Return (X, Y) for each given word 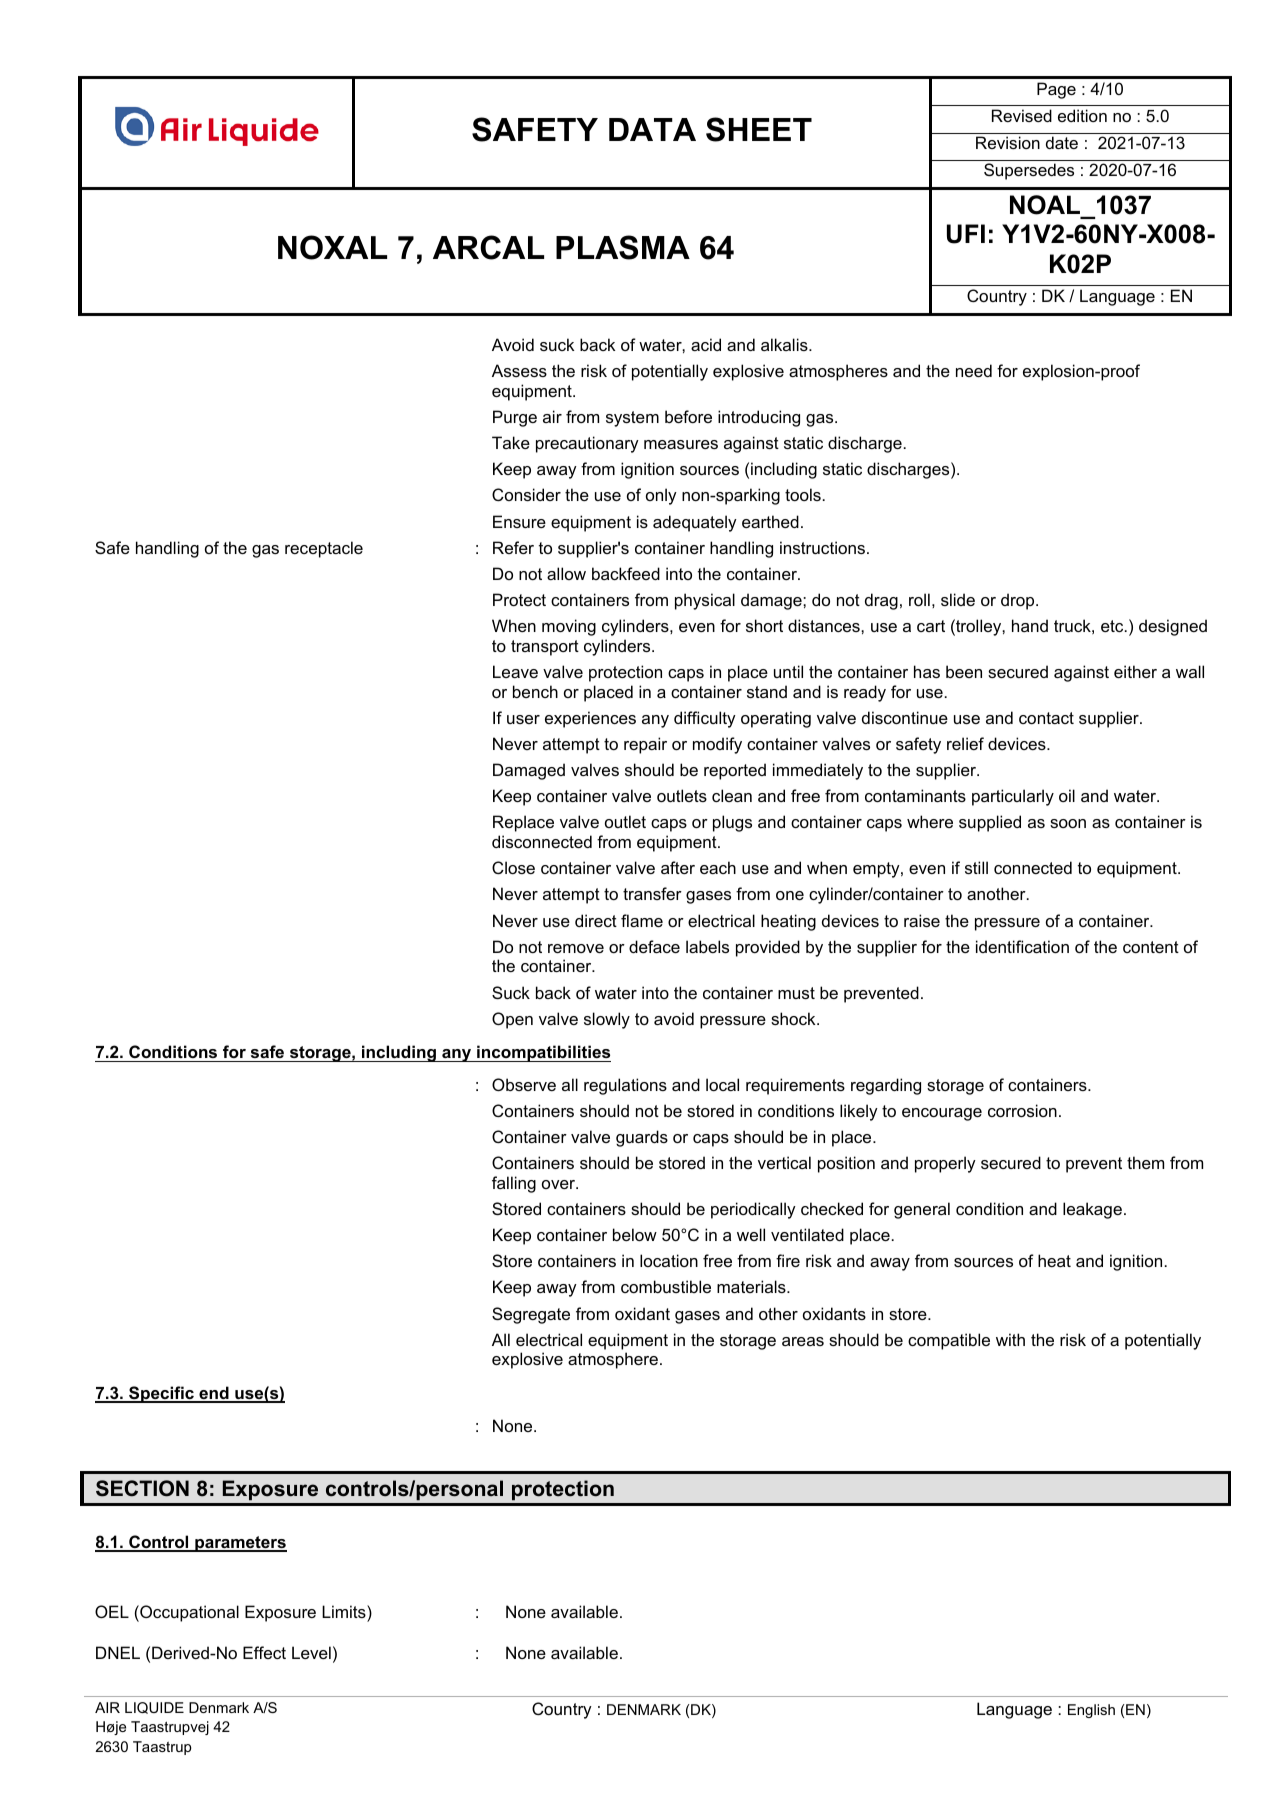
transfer (652, 893)
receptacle (324, 549)
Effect (264, 1652)
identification (1022, 946)
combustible (666, 1286)
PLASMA (623, 247)
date (1062, 142)
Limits (345, 1611)
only (661, 496)
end (214, 1394)
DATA (652, 129)
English (1091, 1711)
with (1010, 1339)
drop (1019, 601)
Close (513, 867)
